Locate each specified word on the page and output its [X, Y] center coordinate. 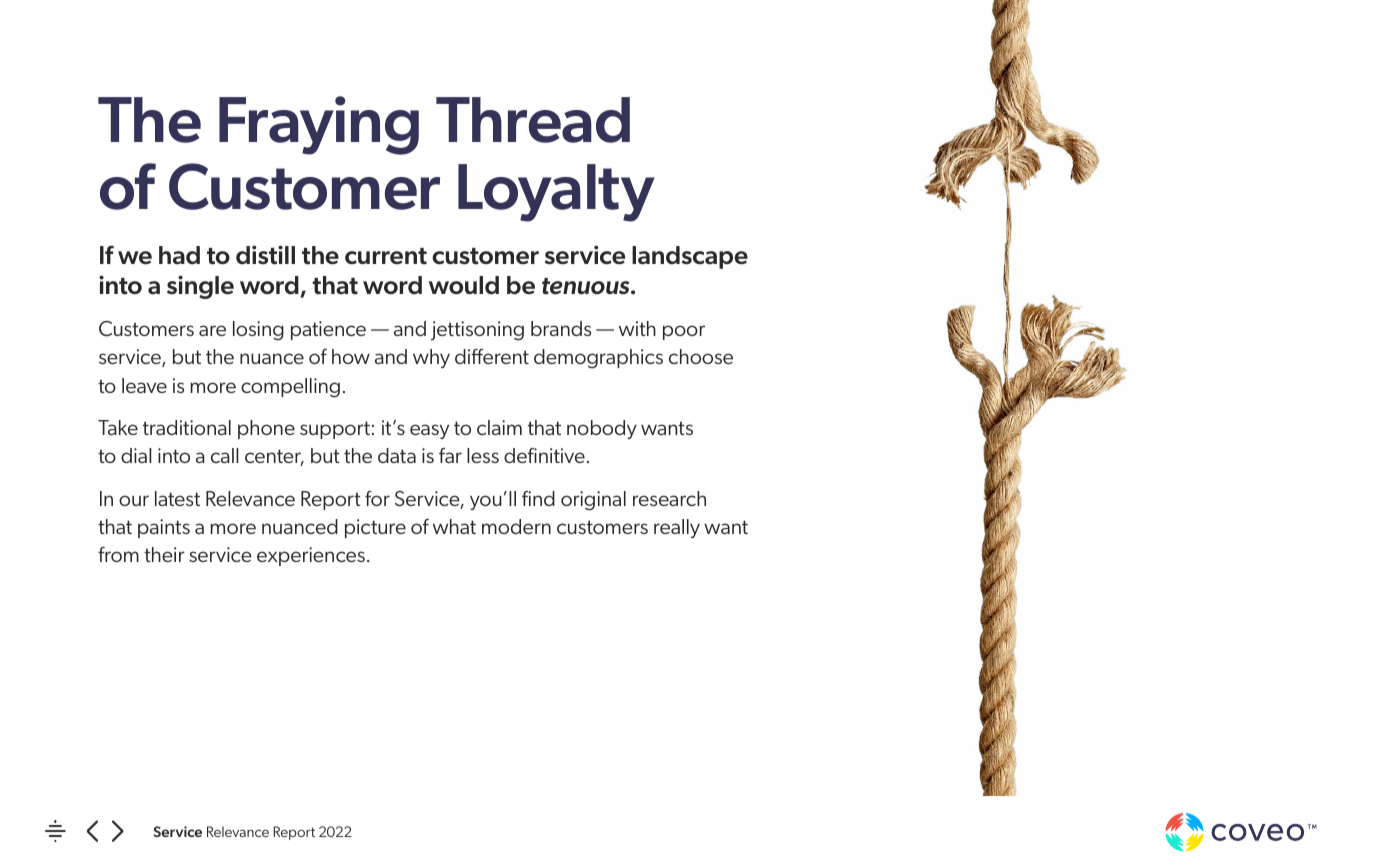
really [677, 528]
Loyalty [556, 193]
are [212, 330]
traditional [187, 427]
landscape [690, 257]
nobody [602, 429]
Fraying [319, 125]
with [637, 328]
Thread [533, 120]
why [431, 358]
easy [429, 431]
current [386, 256]
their [164, 554]
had [179, 255]
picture [375, 528]
